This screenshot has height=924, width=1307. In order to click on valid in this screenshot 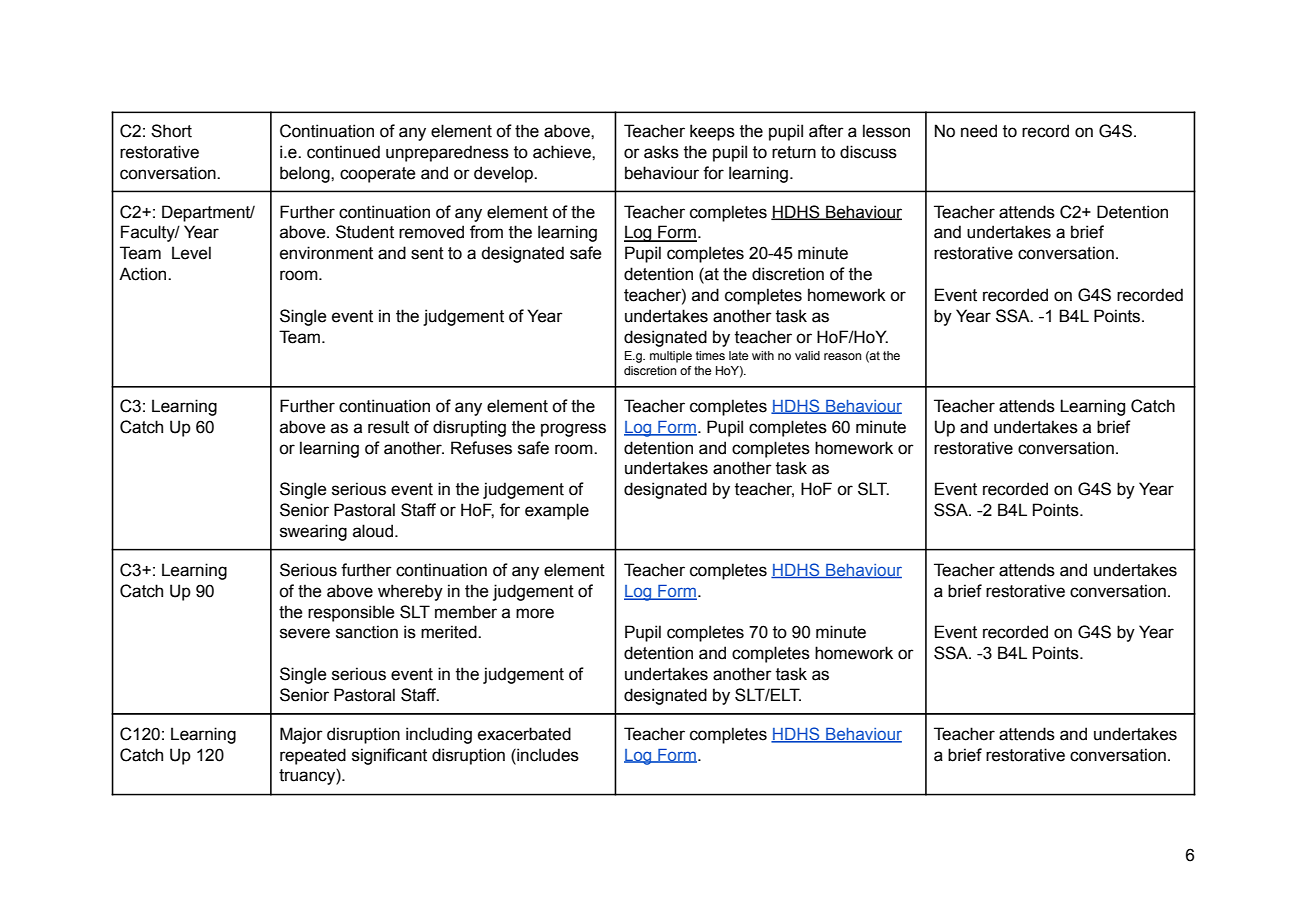, I will do `click(807, 355)`.
